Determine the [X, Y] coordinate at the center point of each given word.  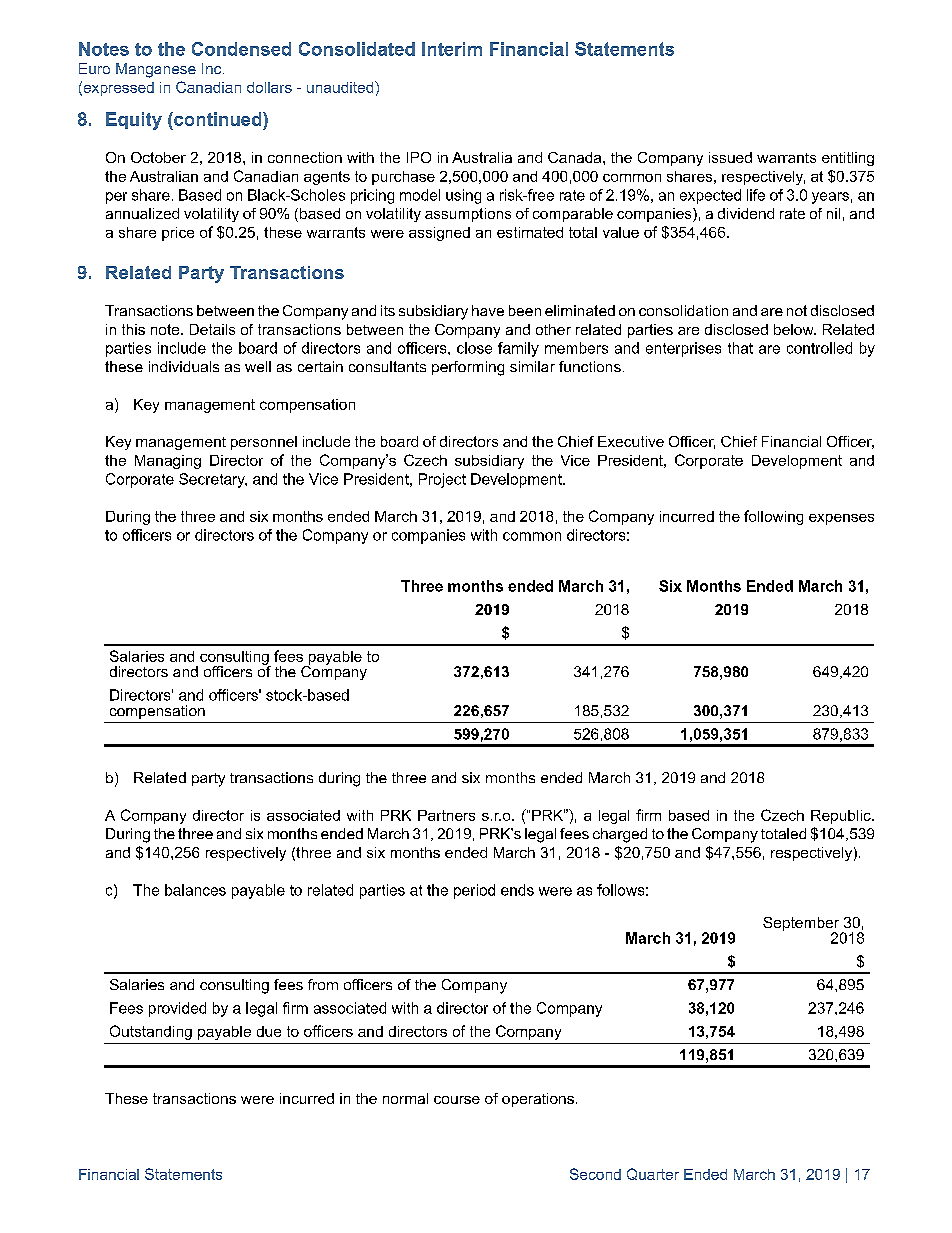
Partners [446, 815]
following [773, 517]
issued [730, 157]
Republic [841, 817]
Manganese [156, 70]
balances [195, 890]
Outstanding [151, 1032]
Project [442, 480]
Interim [452, 49]
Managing [168, 462]
